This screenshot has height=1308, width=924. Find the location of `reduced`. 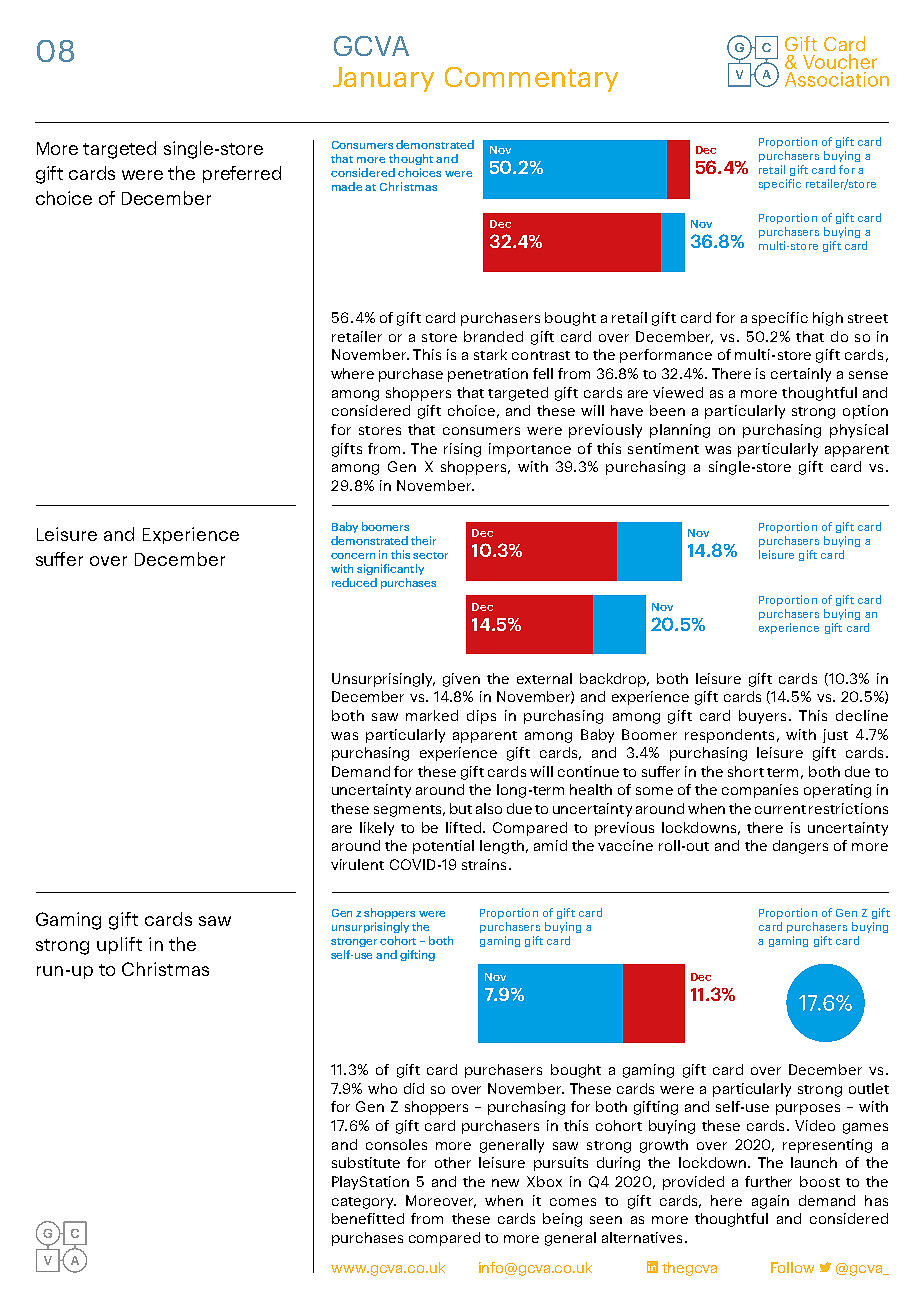

reduced is located at coordinates (354, 582).
